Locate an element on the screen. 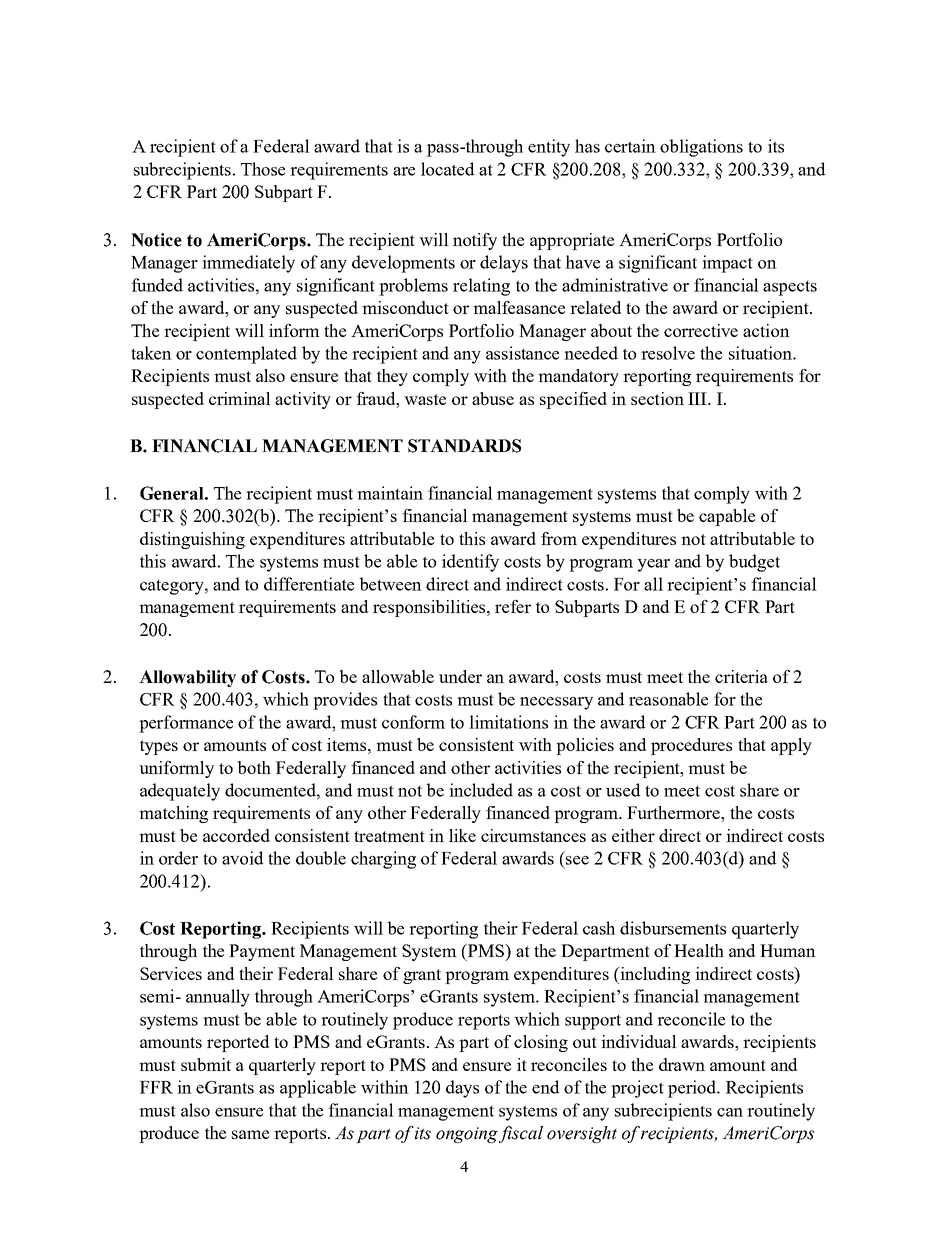 This screenshot has height=1233, width=952. STANDARDS is located at coordinates (464, 446).
